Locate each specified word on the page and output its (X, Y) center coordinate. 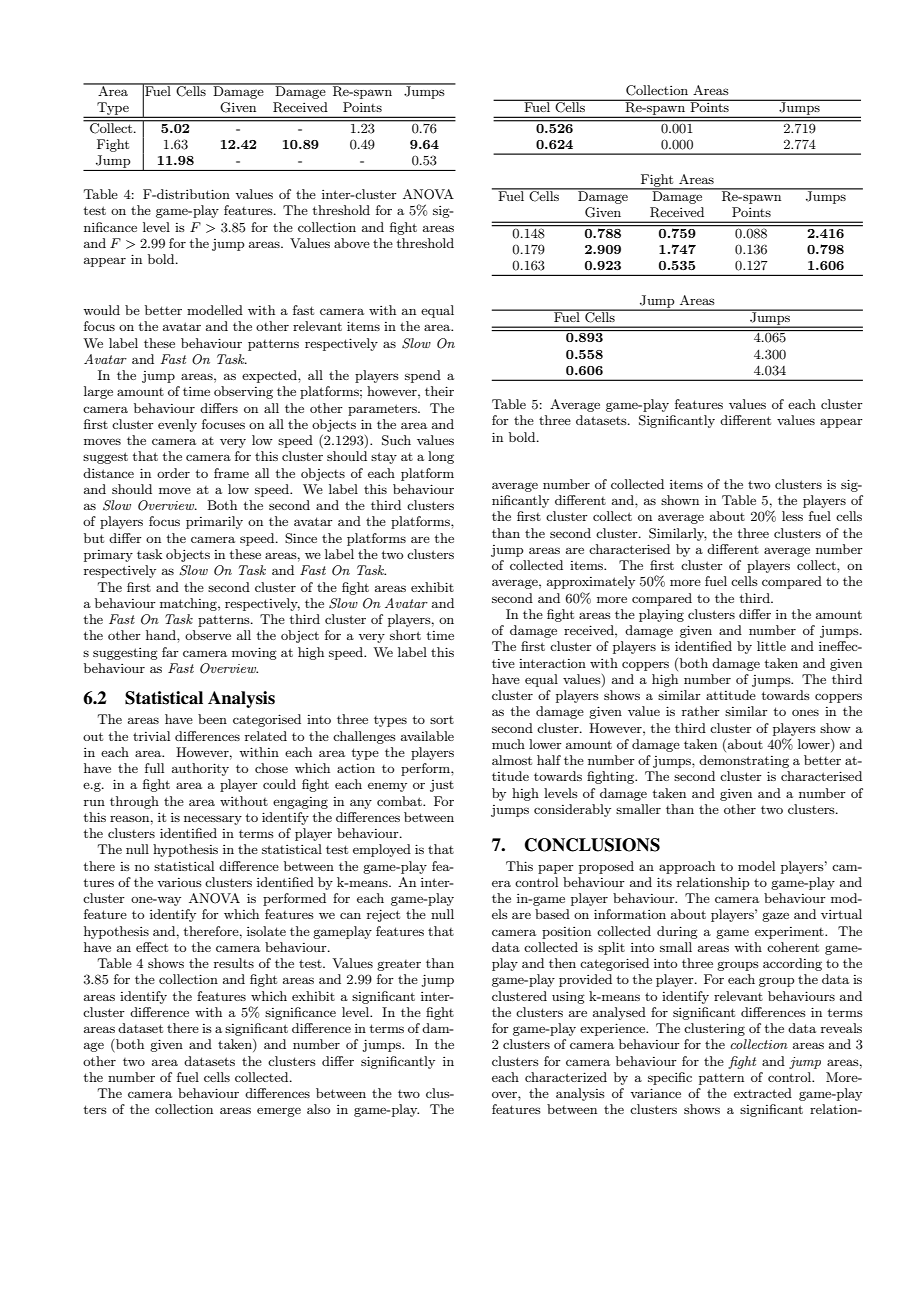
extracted (763, 1093)
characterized (566, 1077)
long (441, 457)
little (771, 646)
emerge (279, 1112)
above (352, 243)
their (439, 391)
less (792, 516)
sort (442, 720)
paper (556, 869)
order (173, 473)
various (179, 882)
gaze (775, 917)
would (101, 310)
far (170, 652)
